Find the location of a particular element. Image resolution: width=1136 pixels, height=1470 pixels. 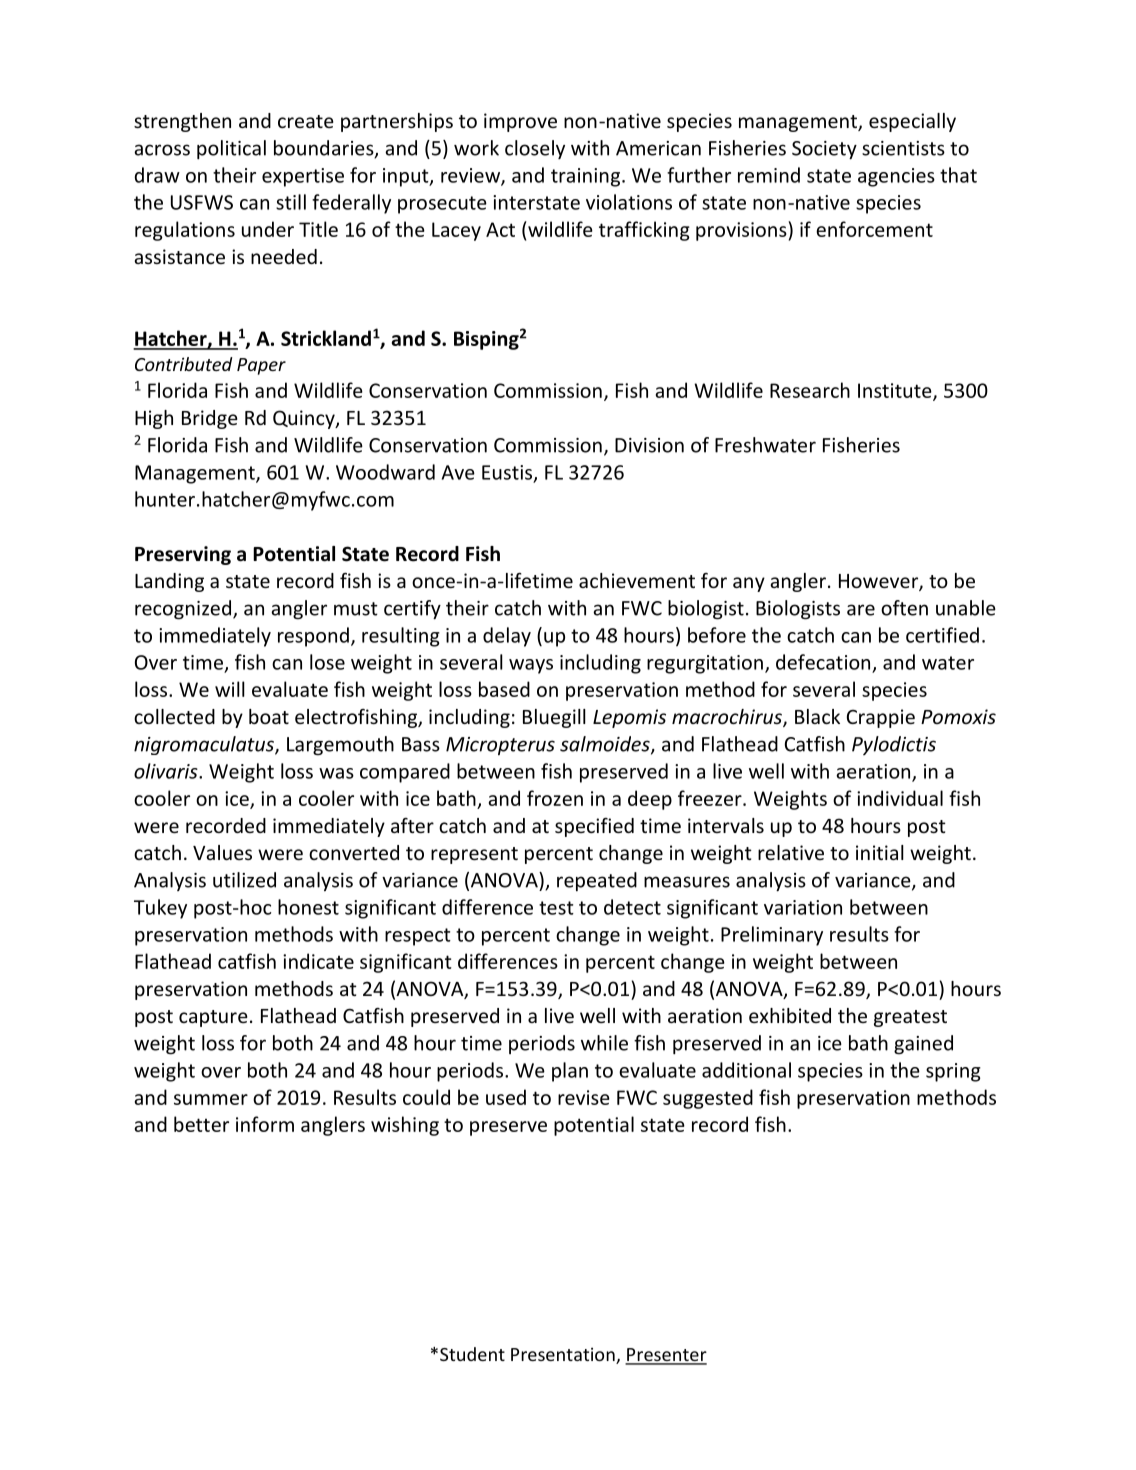

Preserving is located at coordinates (183, 555).
